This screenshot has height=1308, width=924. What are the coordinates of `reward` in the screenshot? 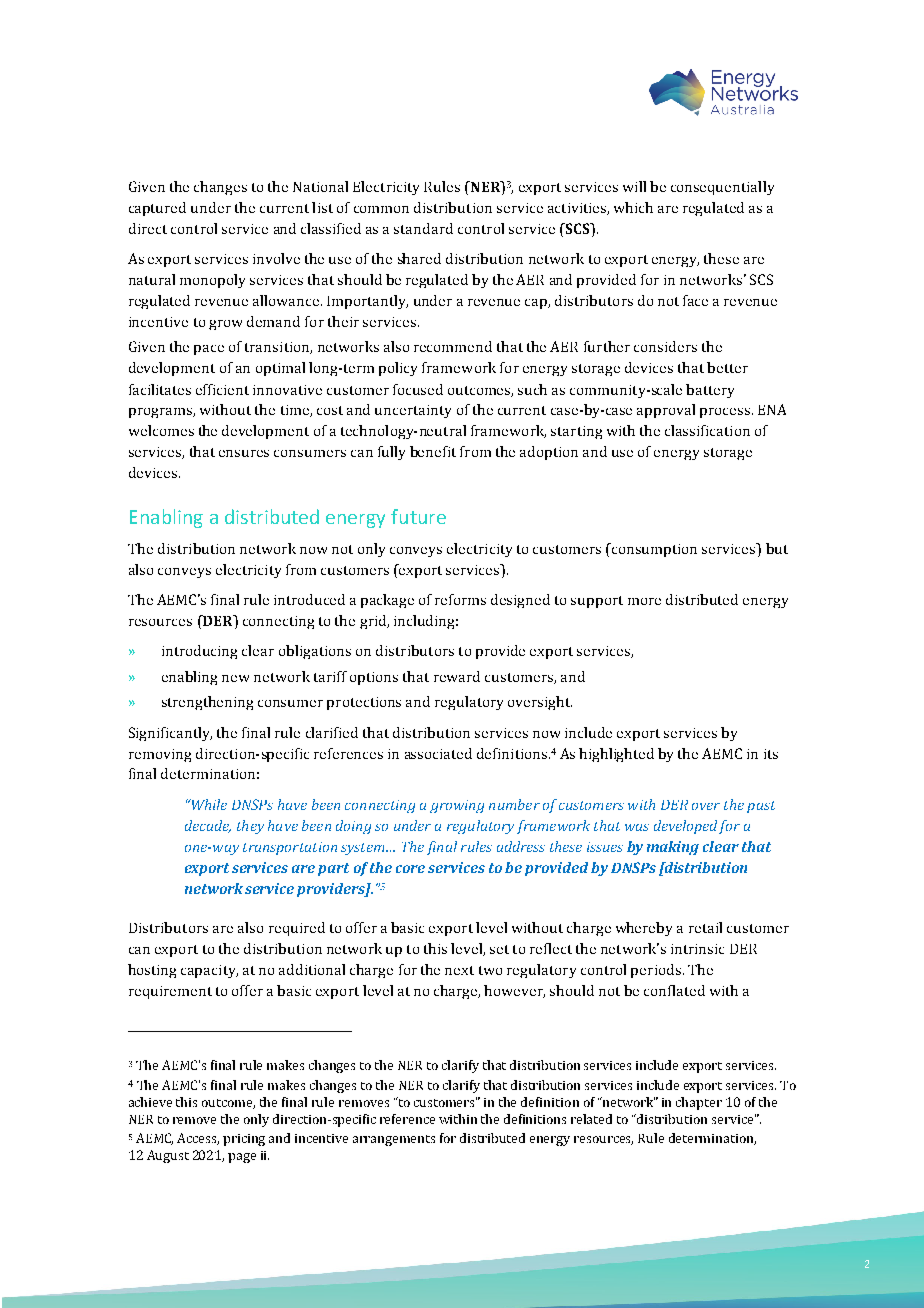 It's located at (457, 676).
